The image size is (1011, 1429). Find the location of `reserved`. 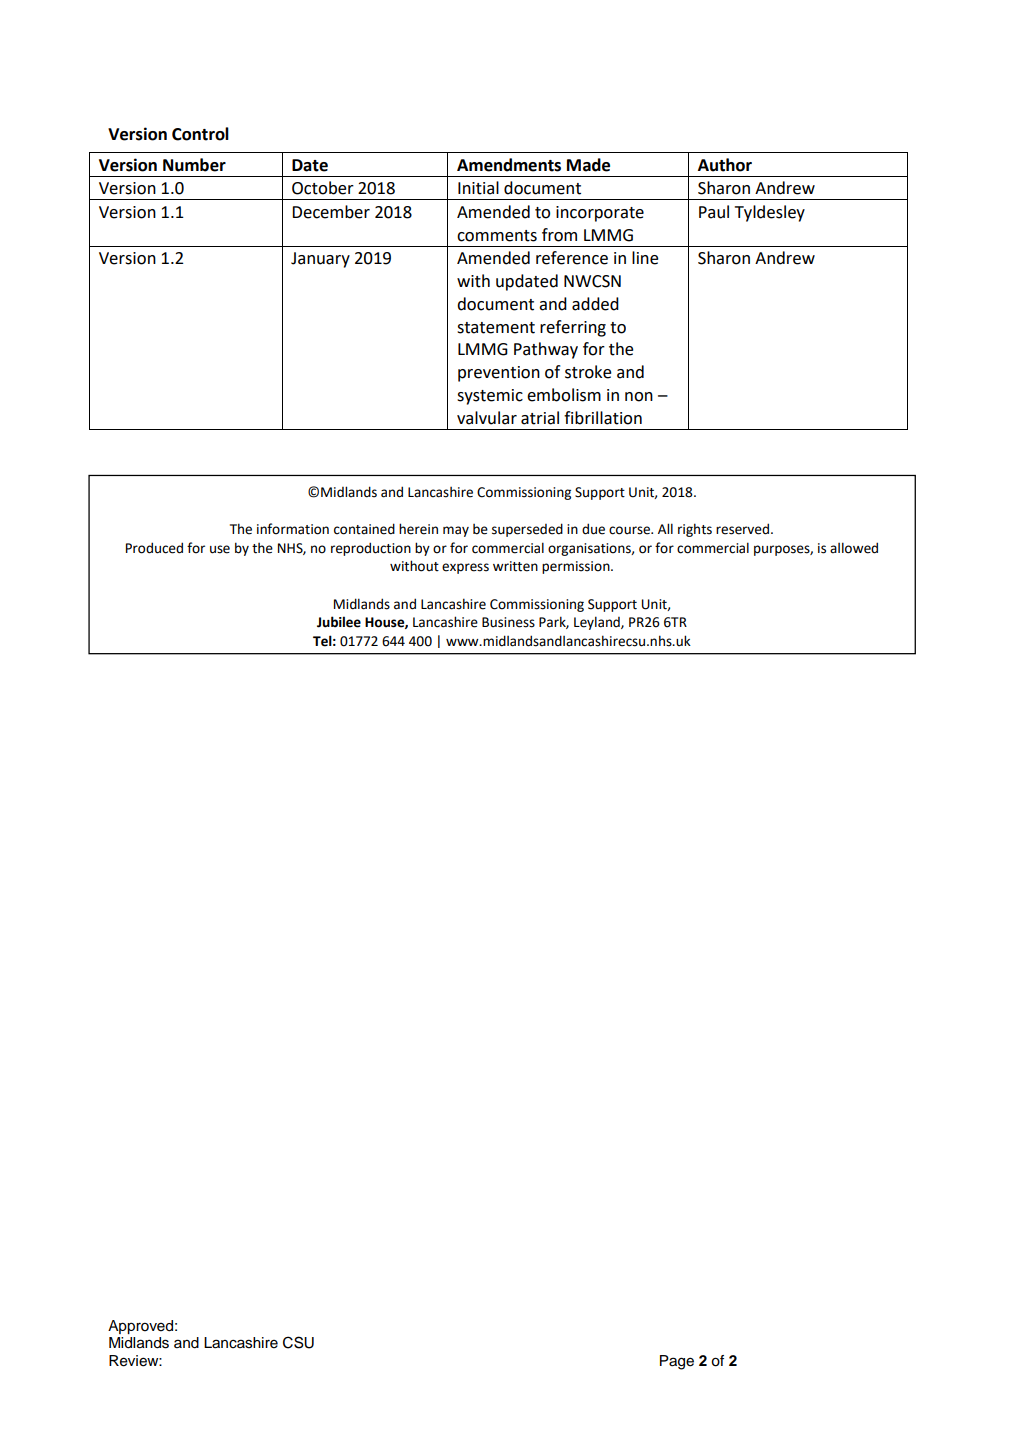

reserved is located at coordinates (744, 529).
